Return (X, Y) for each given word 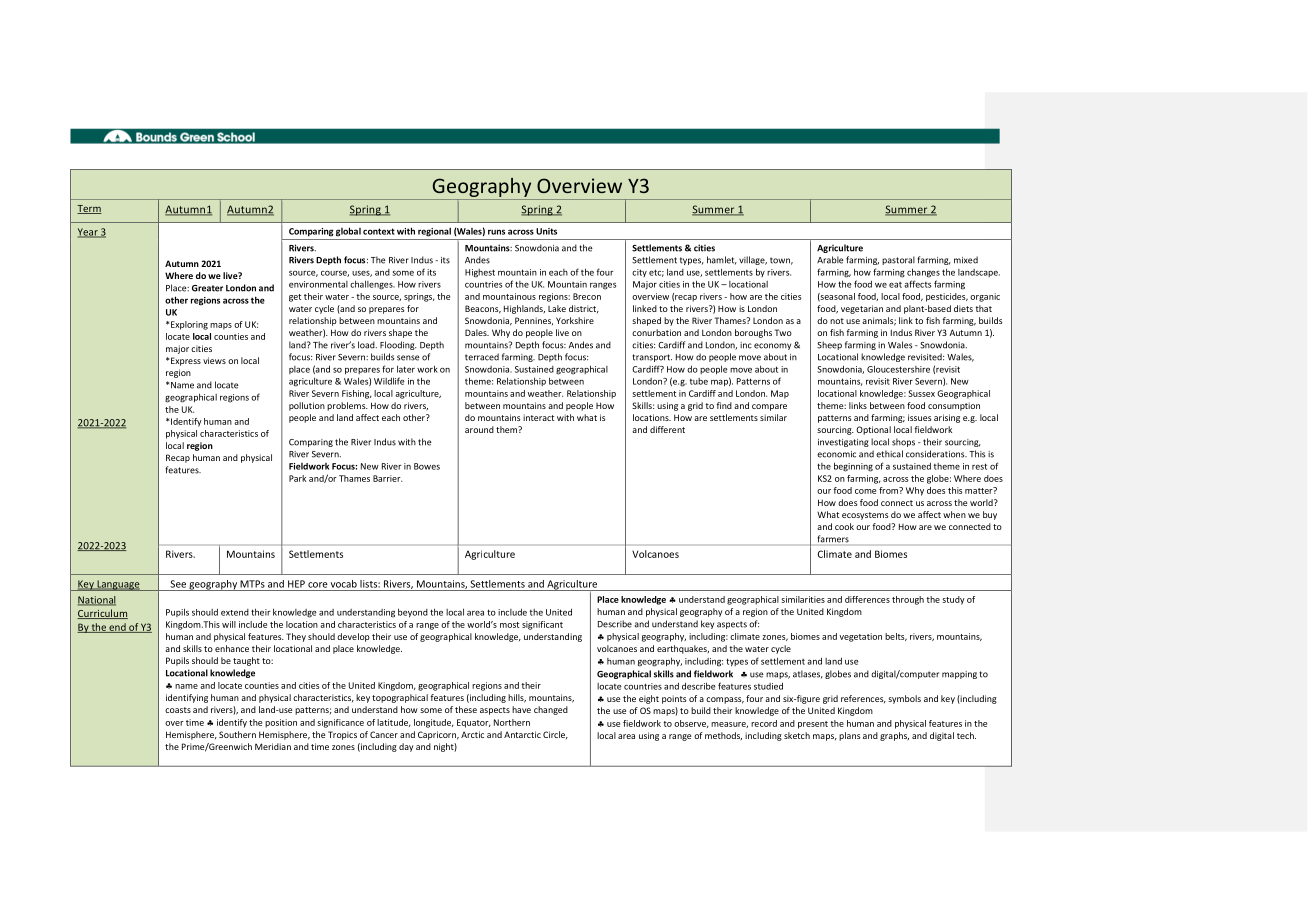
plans (849, 736)
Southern (237, 734)
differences (867, 599)
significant (542, 625)
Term (89, 209)
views (214, 360)
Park (297, 478)
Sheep (829, 345)
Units (546, 231)
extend (235, 612)
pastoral (898, 260)
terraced (482, 357)
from (889, 490)
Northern (512, 722)
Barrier (387, 478)
